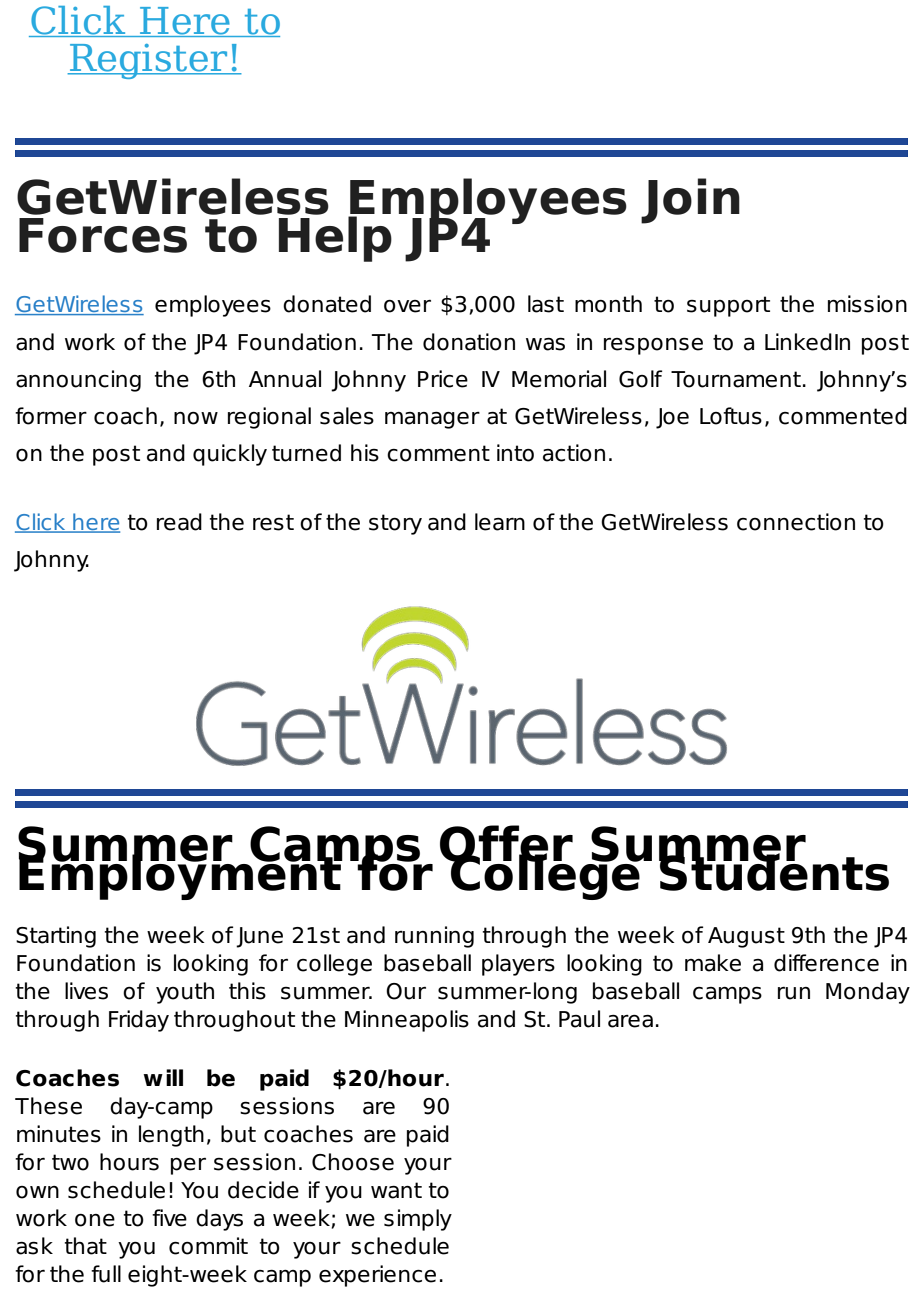  Describe the element at coordinates (796, 522) in the screenshot. I see `connection` at that location.
